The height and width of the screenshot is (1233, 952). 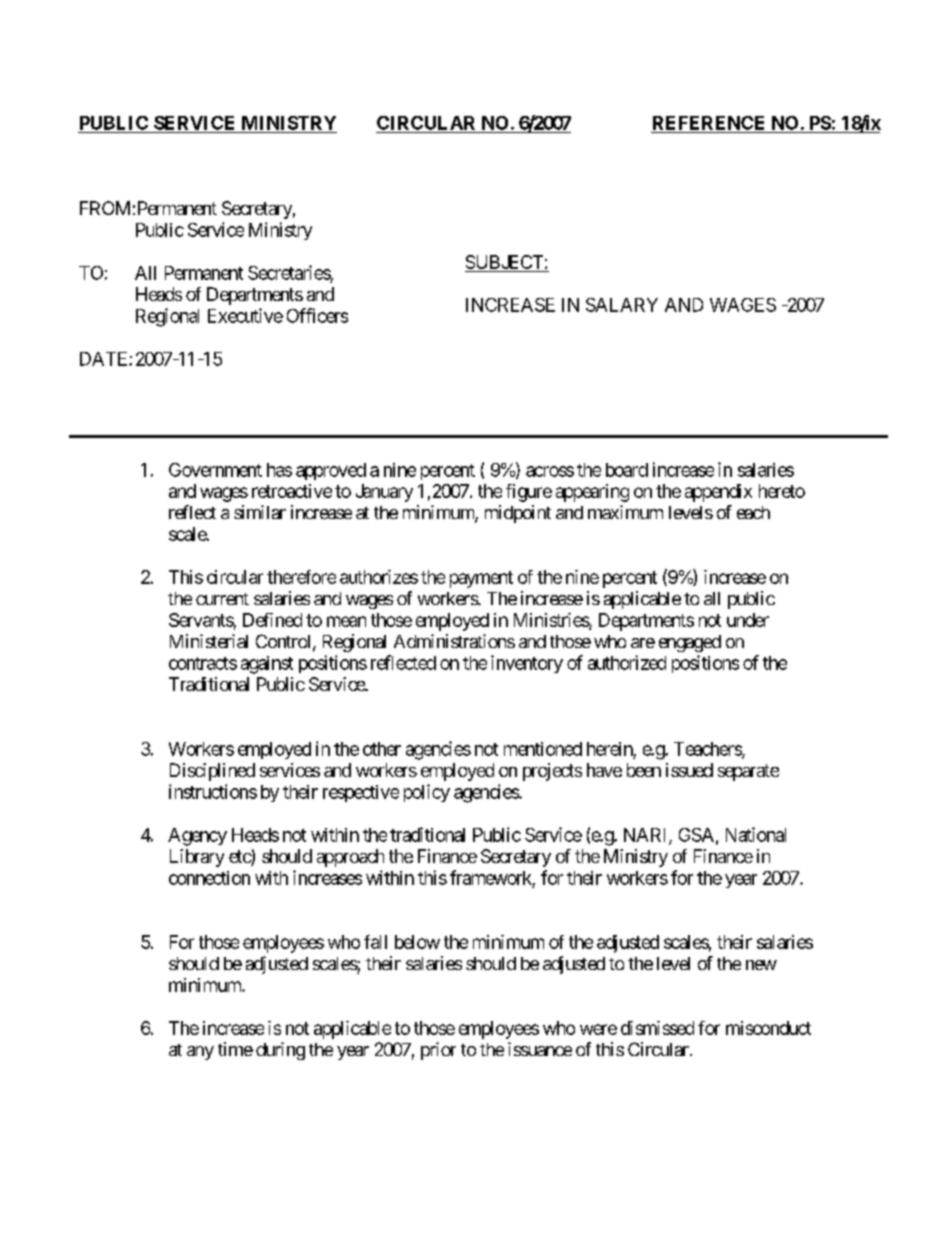 What do you see at coordinates (540, 1049) in the screenshot?
I see `issuance` at bounding box center [540, 1049].
